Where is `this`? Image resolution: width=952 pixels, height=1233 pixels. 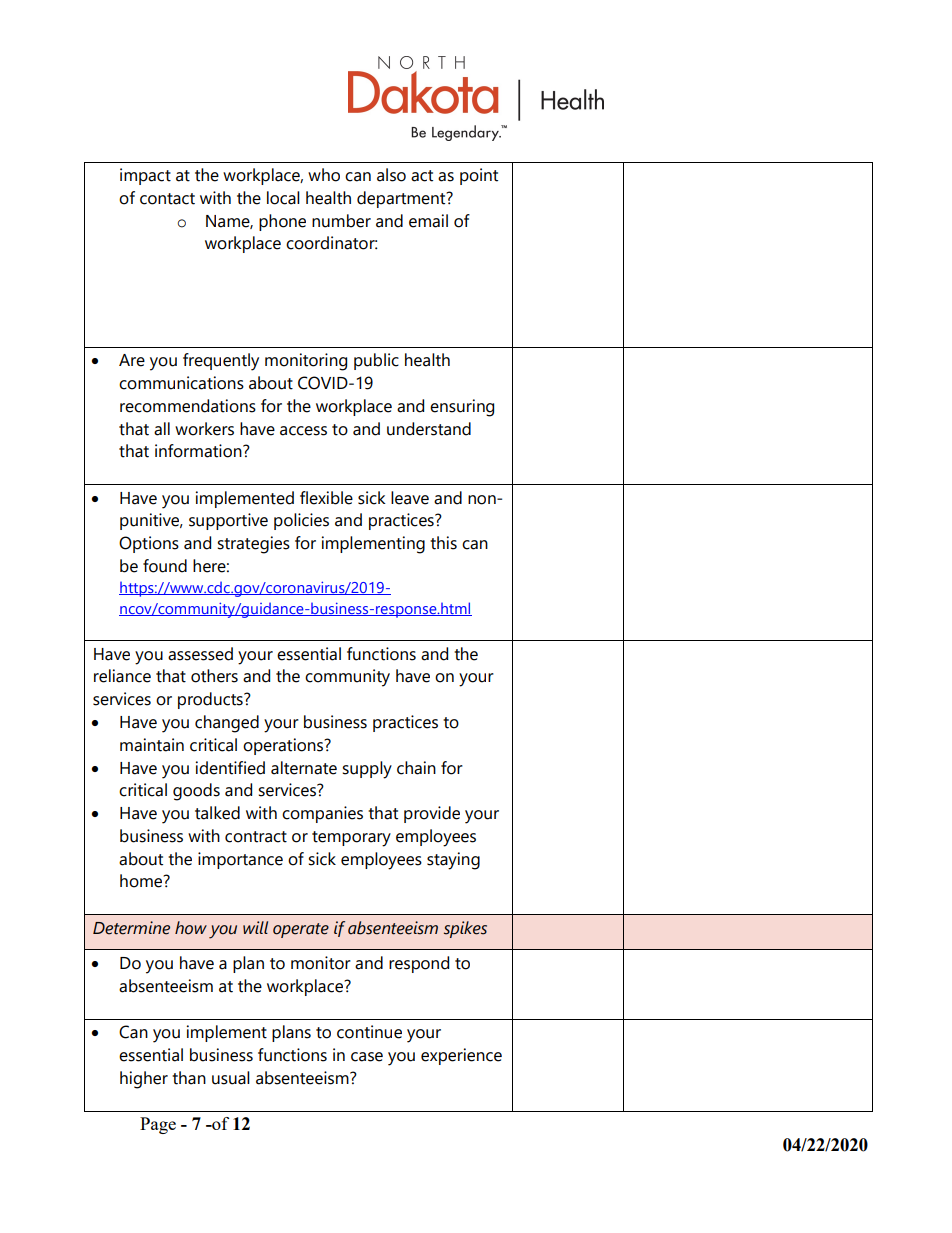
this is located at coordinates (443, 543).
